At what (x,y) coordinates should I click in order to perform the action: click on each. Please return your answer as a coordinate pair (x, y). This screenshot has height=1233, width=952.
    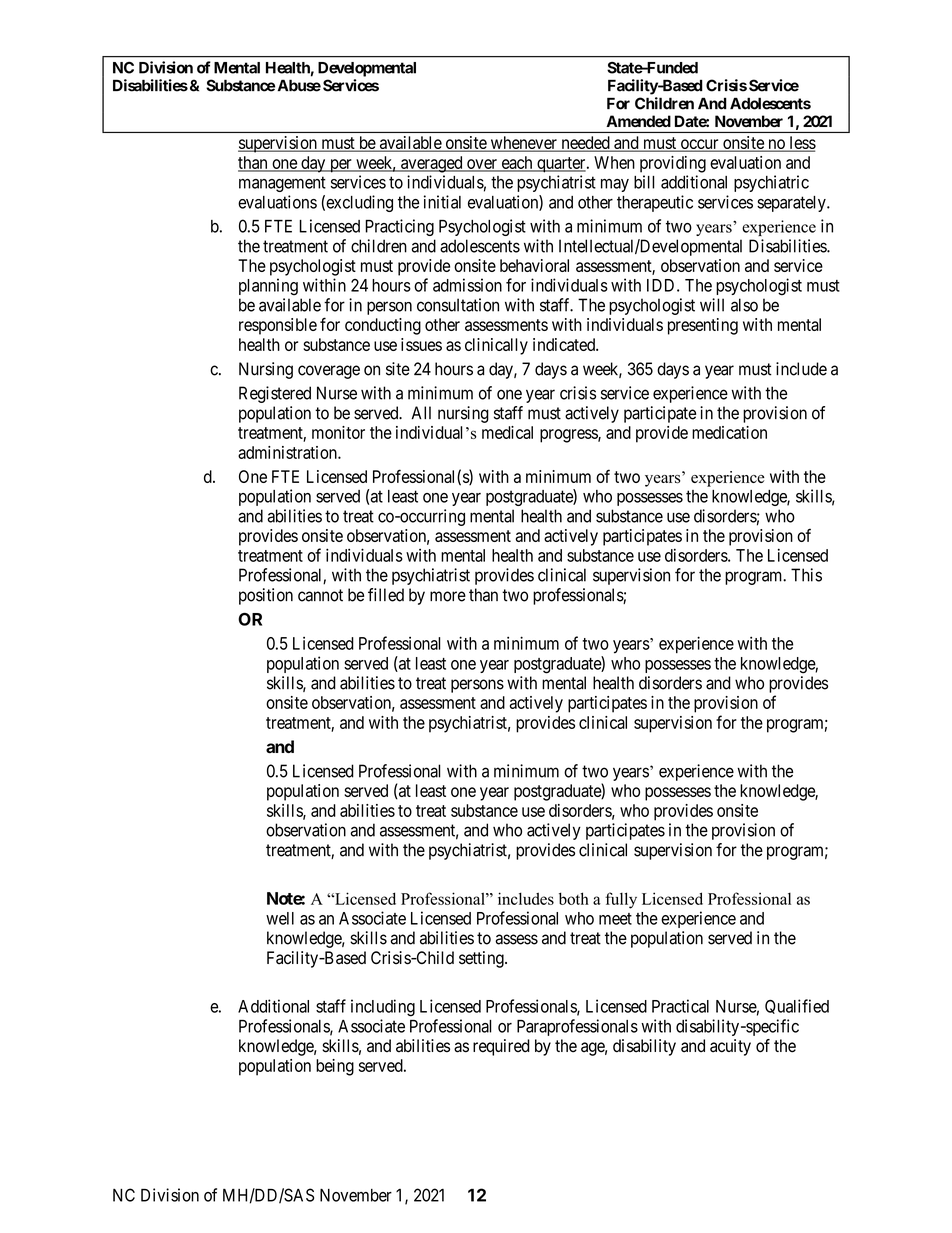
    Looking at the image, I should click on (517, 163).
